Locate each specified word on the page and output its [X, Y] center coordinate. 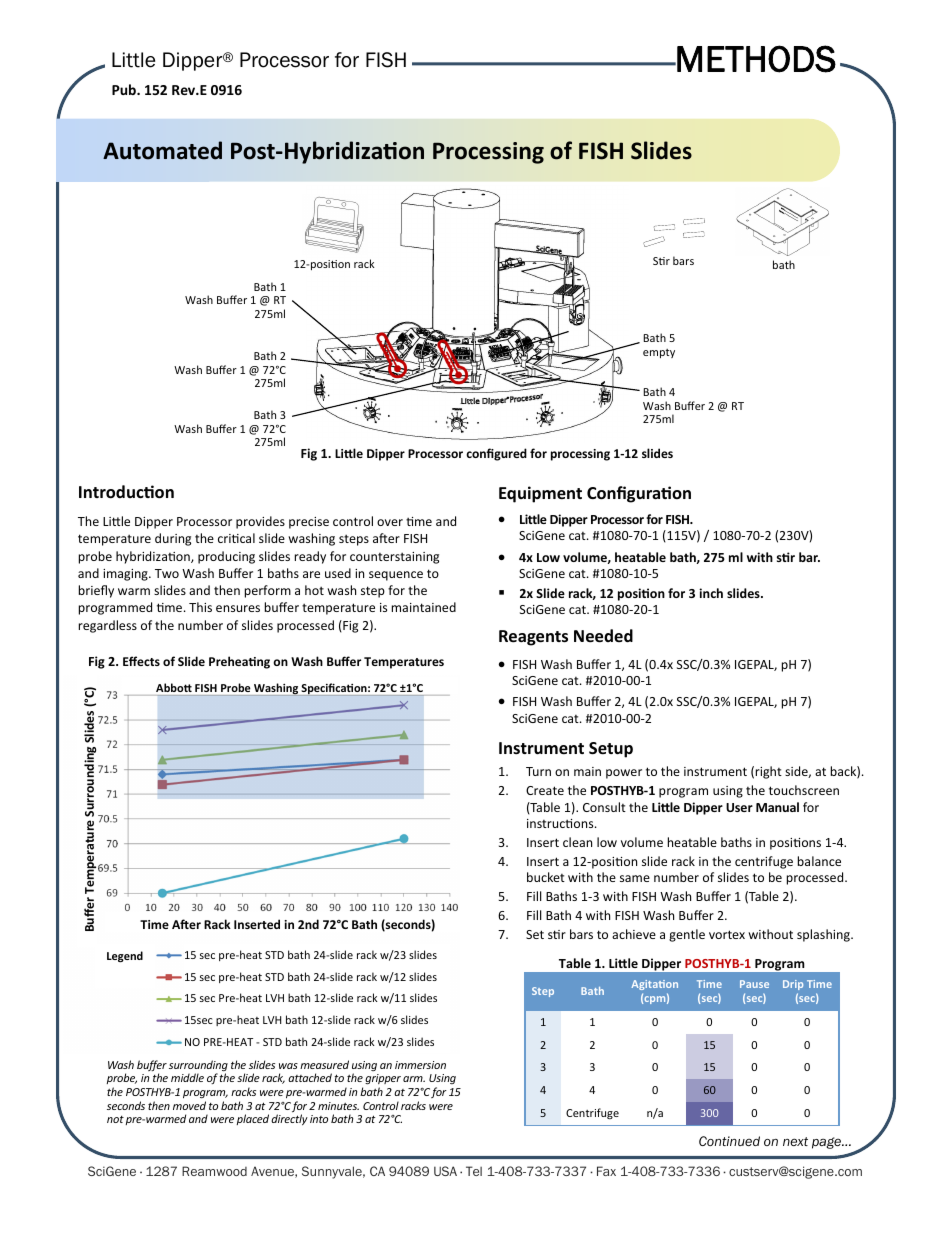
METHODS [755, 59]
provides [260, 522]
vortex [727, 934]
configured [496, 454]
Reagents [533, 638]
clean [577, 842]
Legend [125, 957]
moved [189, 1105]
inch [711, 593]
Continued [729, 1141]
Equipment [540, 494]
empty [659, 353]
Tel [474, 1171]
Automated [162, 150]
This [200, 607]
